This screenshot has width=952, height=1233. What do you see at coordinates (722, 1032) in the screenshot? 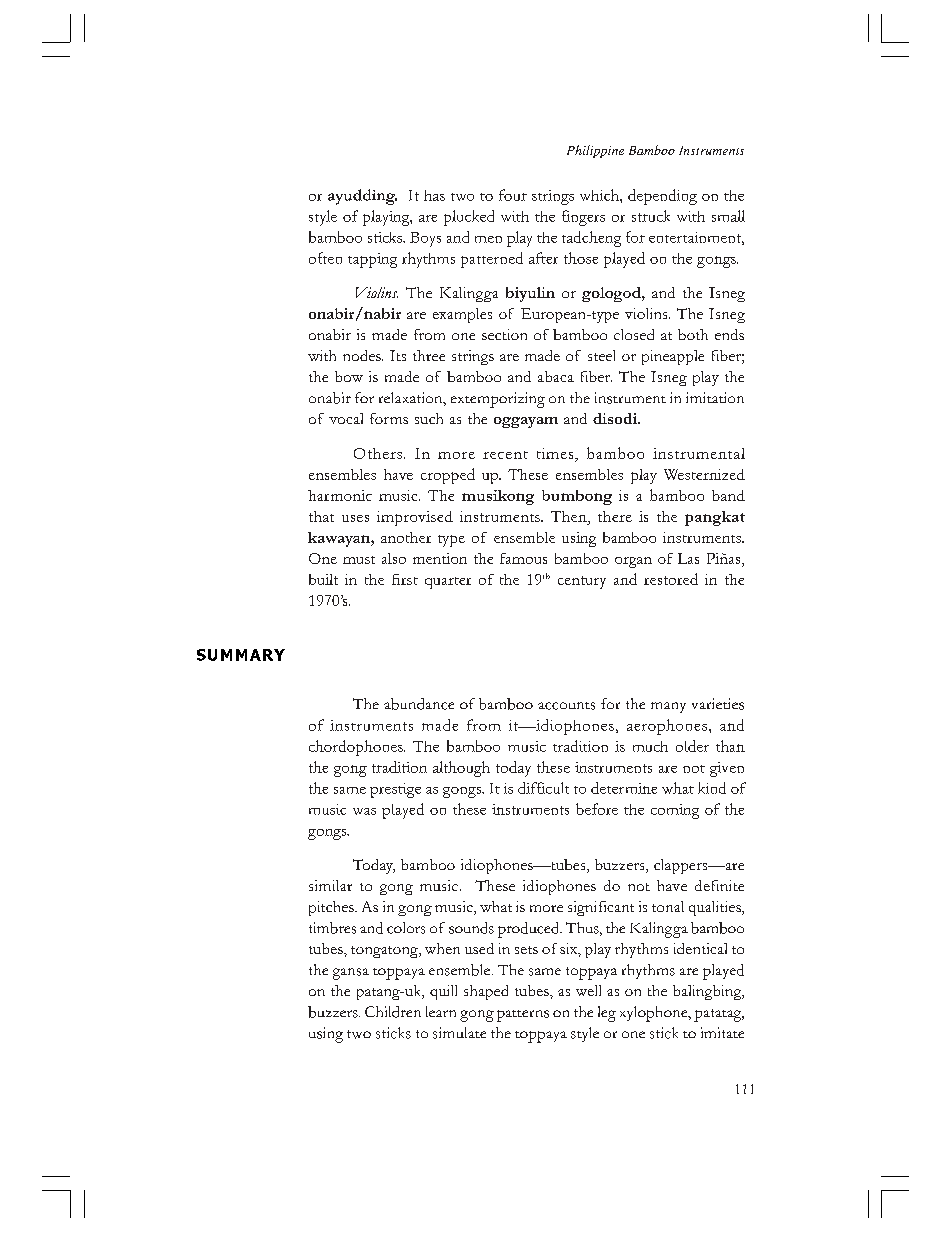
I see `imitate` at bounding box center [722, 1032].
